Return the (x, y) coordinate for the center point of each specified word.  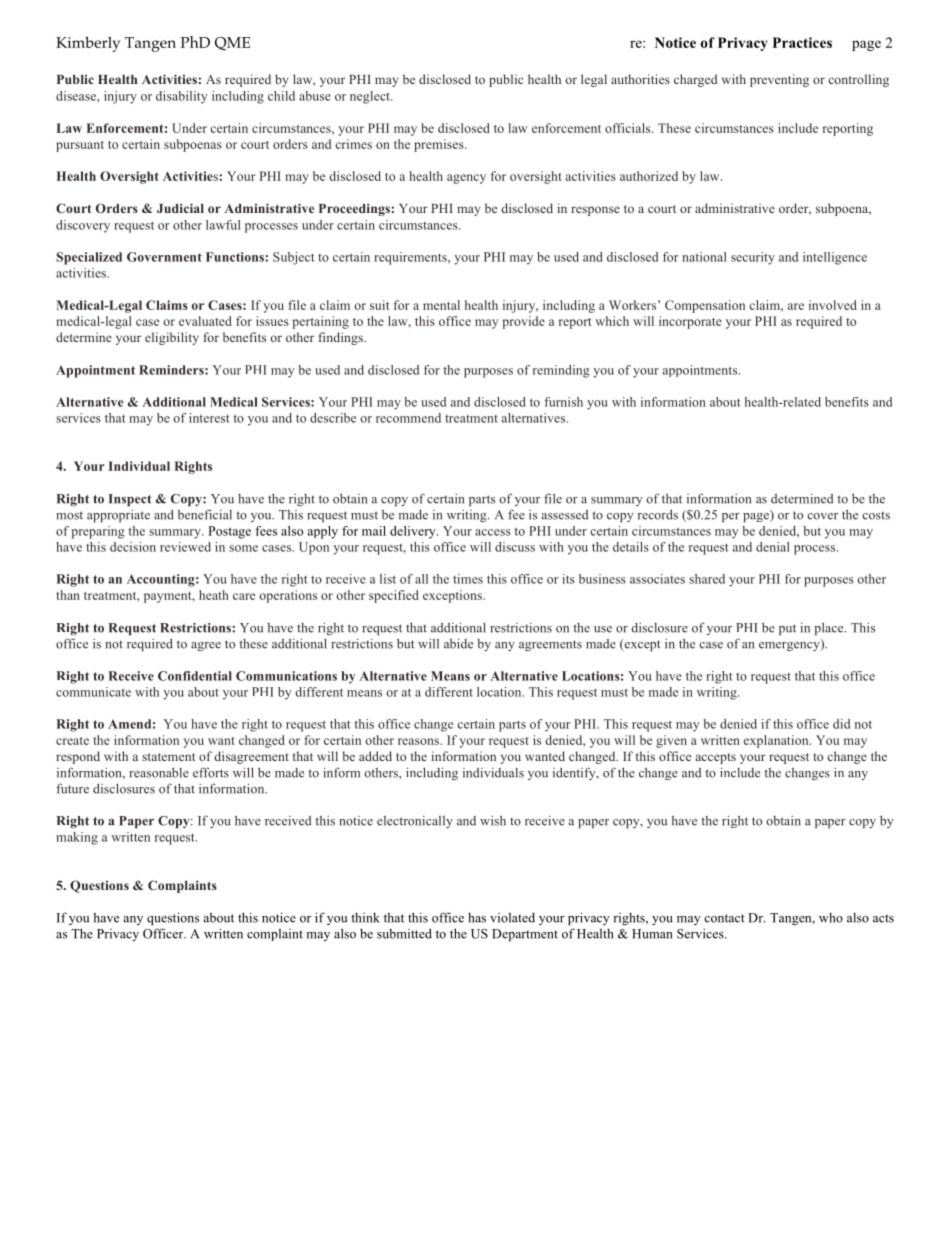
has (477, 918)
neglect (371, 97)
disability (181, 97)
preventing (779, 80)
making (77, 838)
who (831, 918)
